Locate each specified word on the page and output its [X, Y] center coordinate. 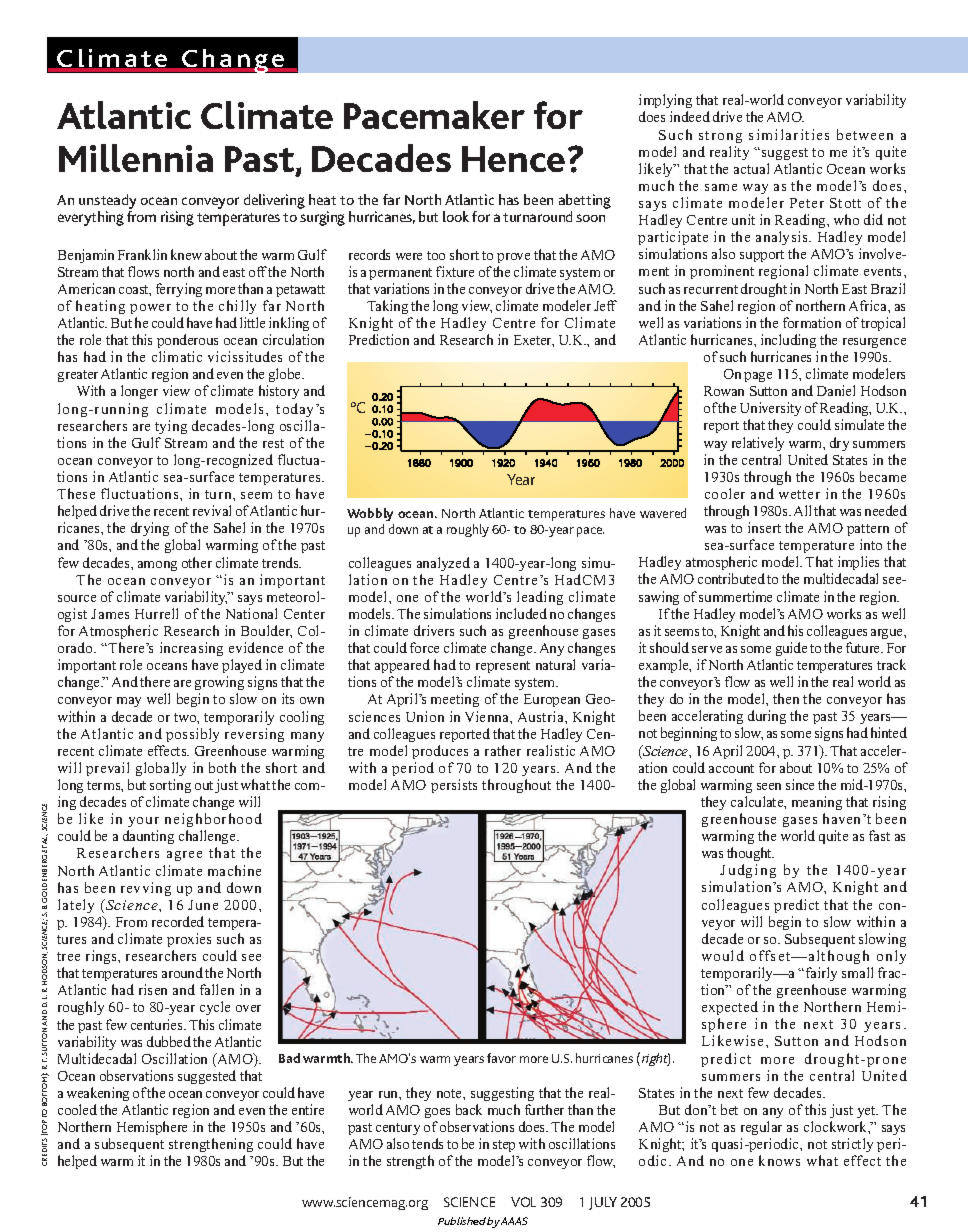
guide [791, 649]
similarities [789, 134]
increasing [191, 649]
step [504, 1148]
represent [503, 667]
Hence [513, 159]
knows [779, 1160]
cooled [77, 1109]
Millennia [136, 158]
